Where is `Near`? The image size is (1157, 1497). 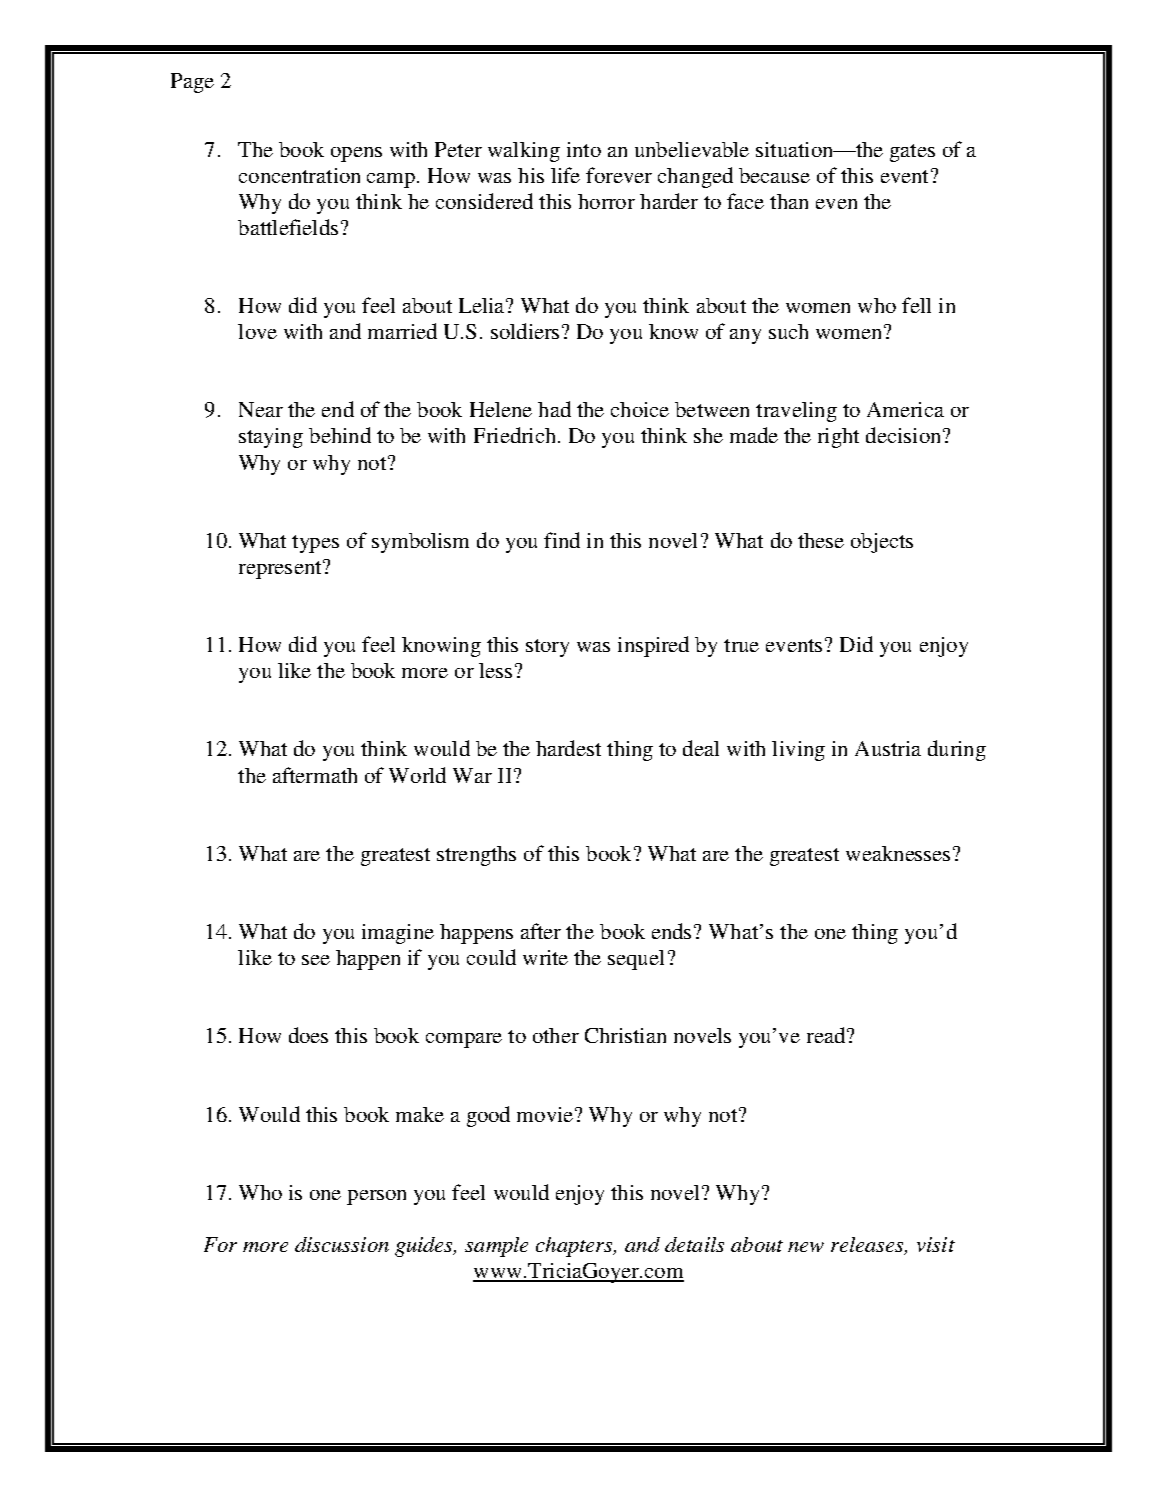 Near is located at coordinates (261, 409).
